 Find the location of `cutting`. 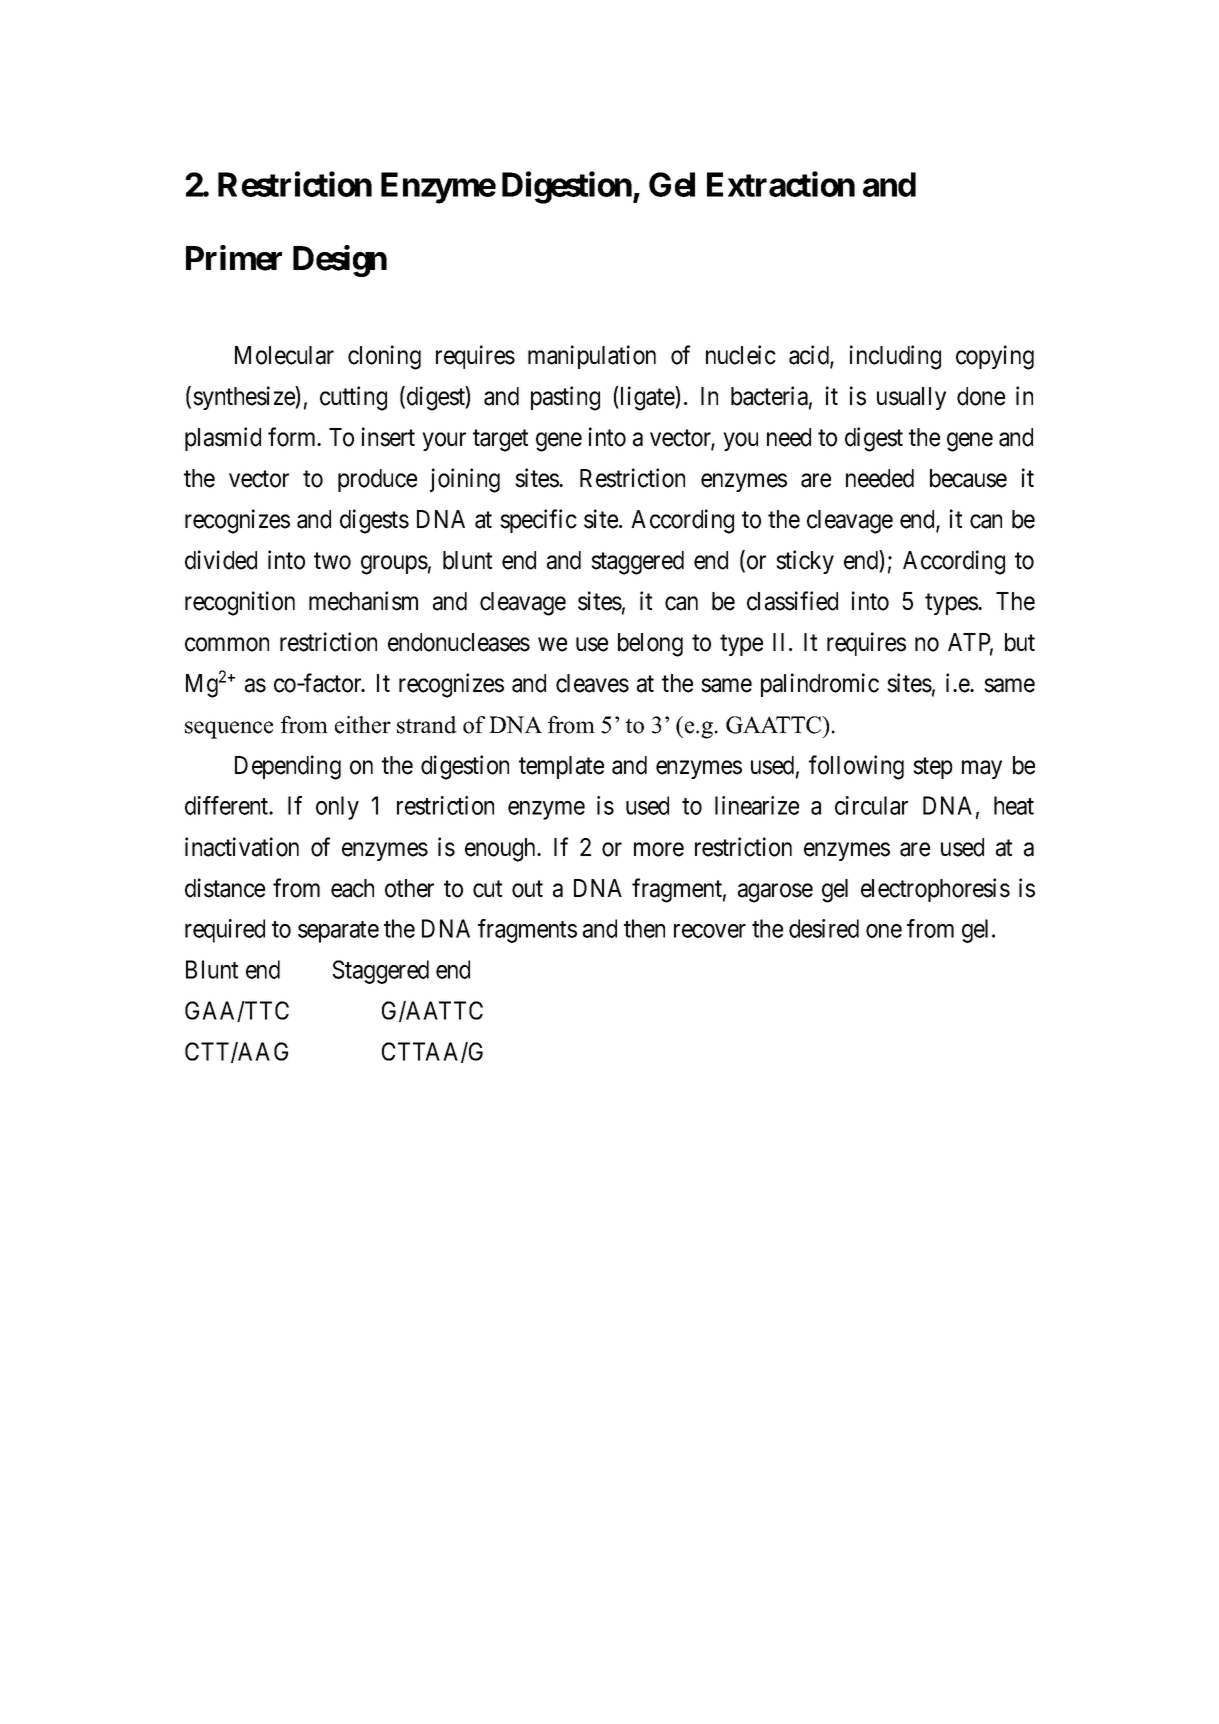

cutting is located at coordinates (353, 398).
